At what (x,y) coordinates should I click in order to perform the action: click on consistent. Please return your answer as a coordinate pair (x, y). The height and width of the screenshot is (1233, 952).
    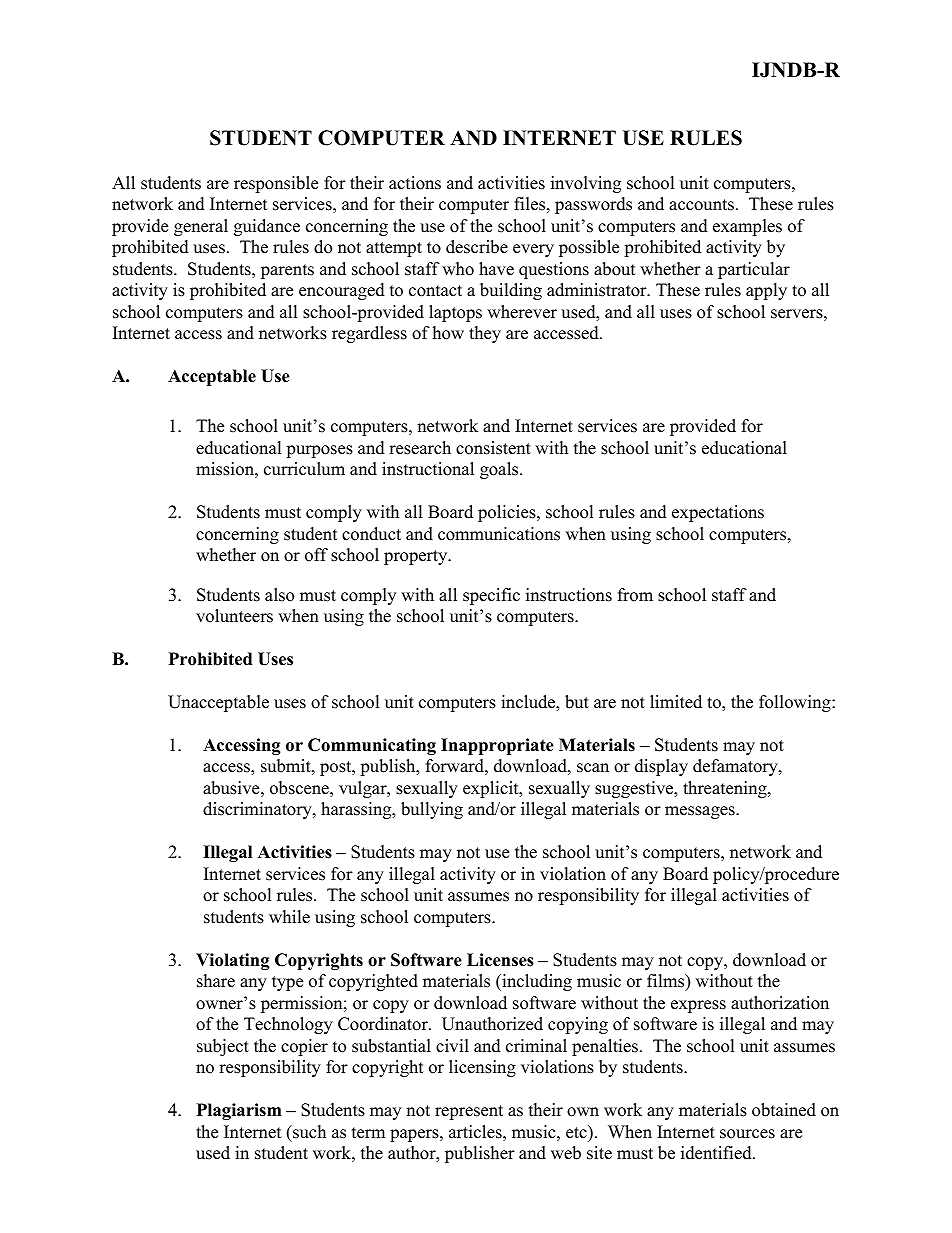
    Looking at the image, I should click on (493, 448).
